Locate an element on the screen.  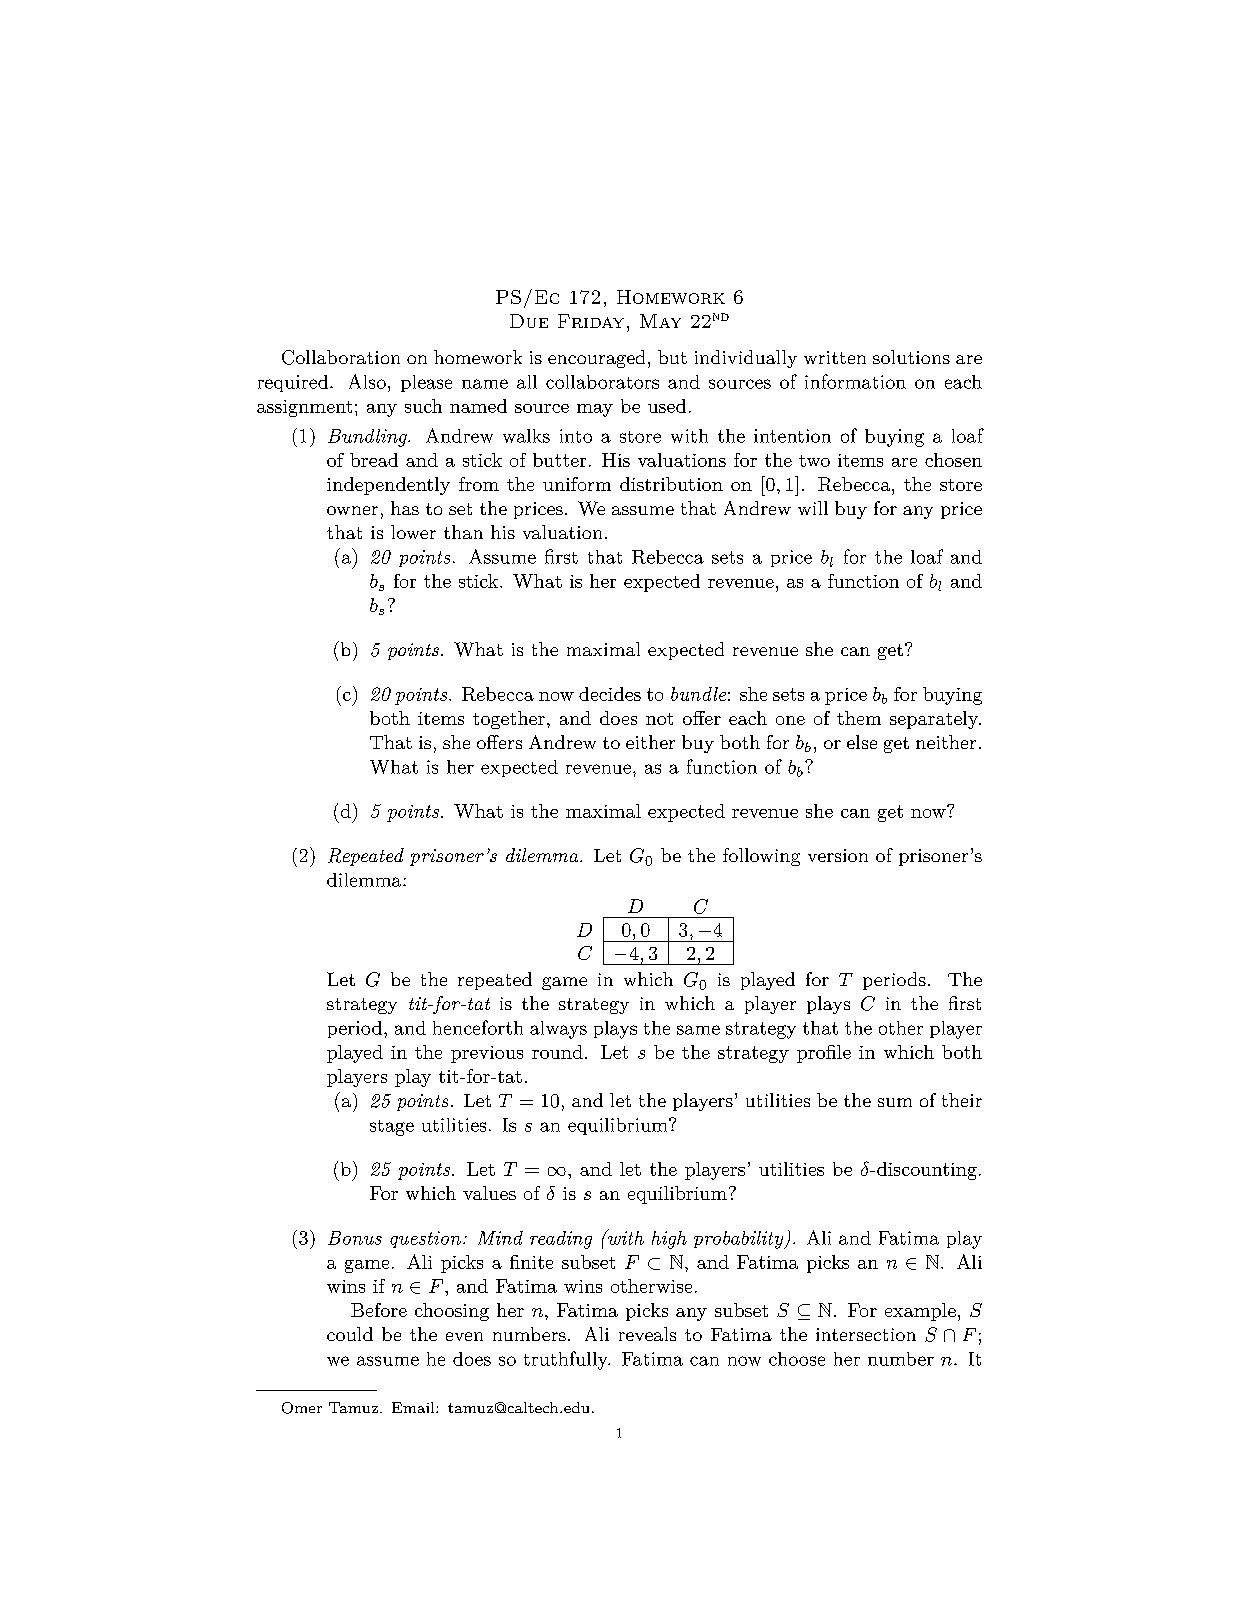
lower is located at coordinates (413, 532).
